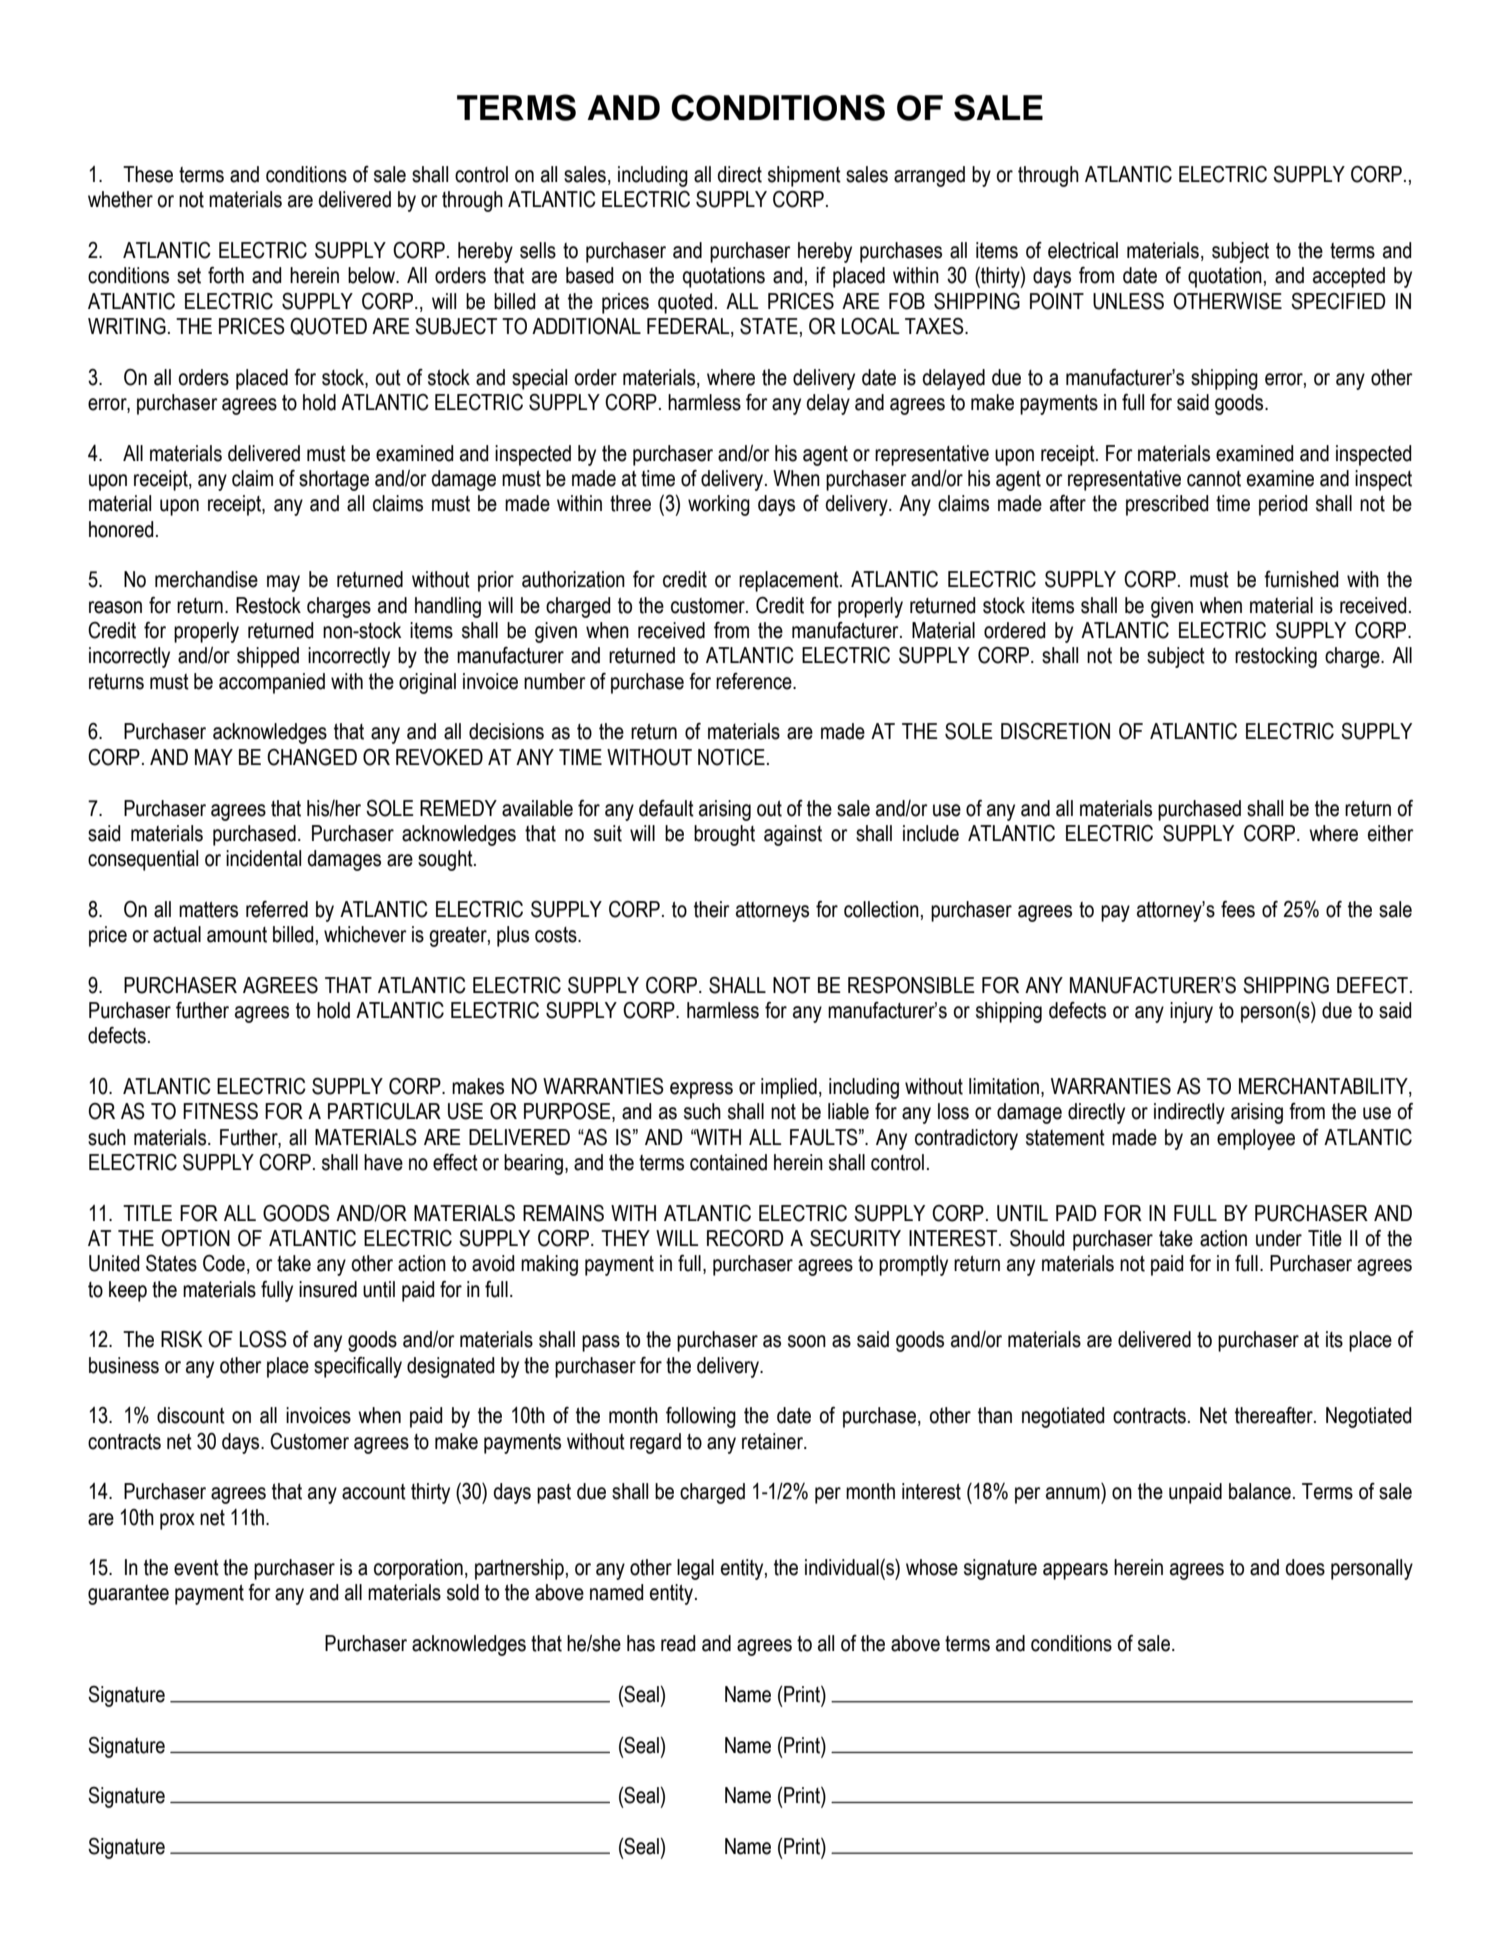 The image size is (1501, 1942). I want to click on forth, so click(226, 275).
